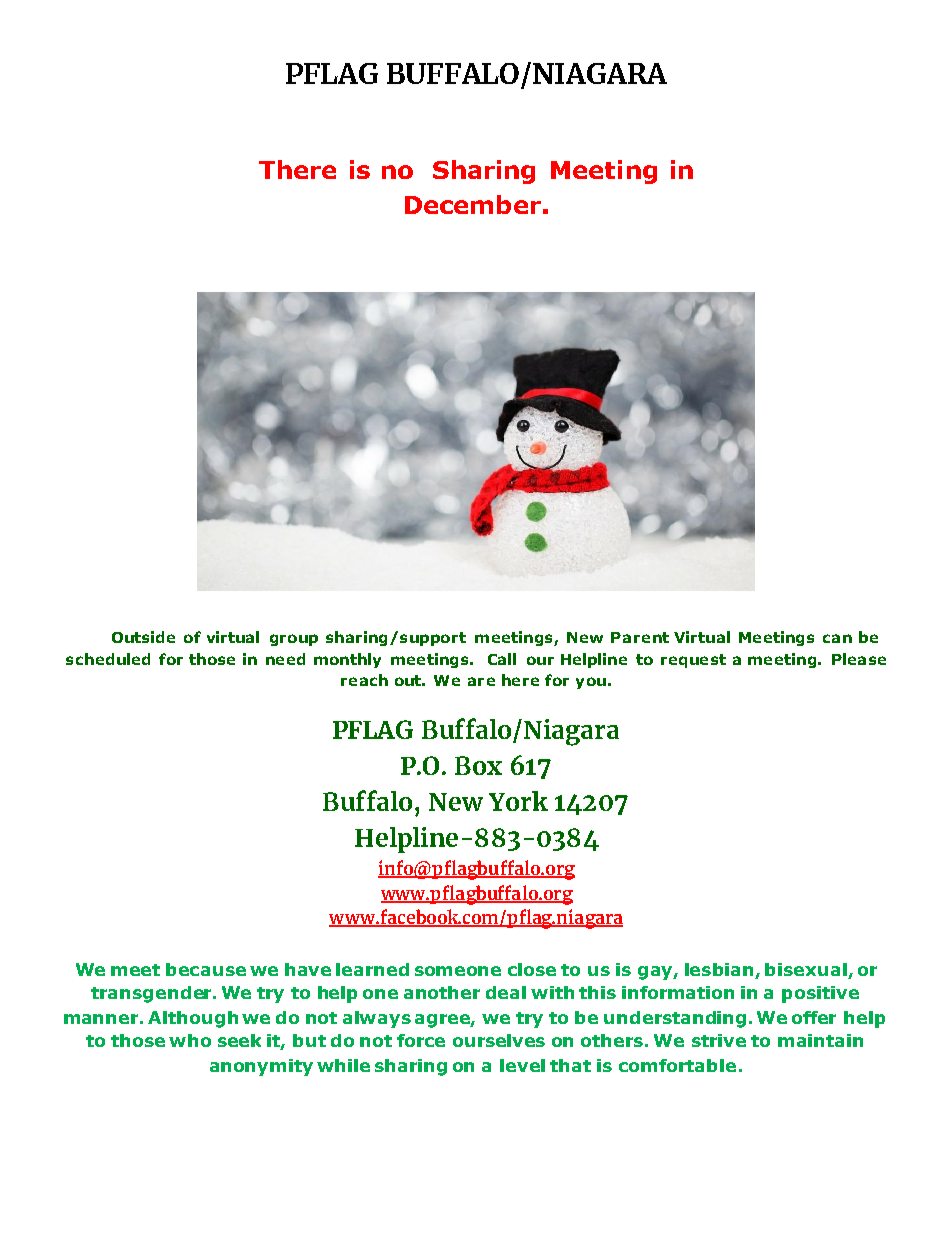 This screenshot has height=1233, width=952. What do you see at coordinates (285, 659) in the screenshot?
I see `need` at bounding box center [285, 659].
